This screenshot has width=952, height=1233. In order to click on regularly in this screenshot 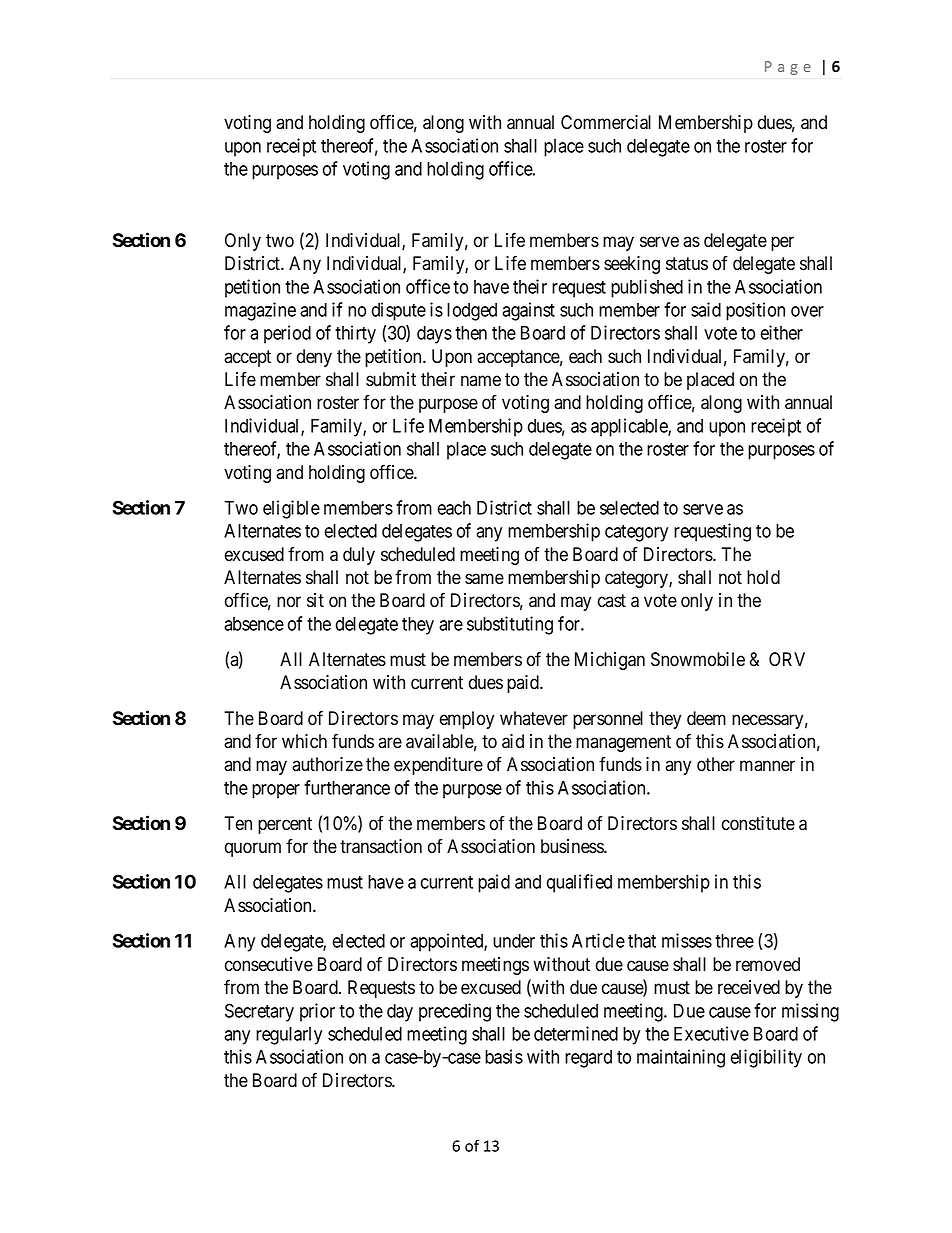, I will do `click(289, 1036)`.
